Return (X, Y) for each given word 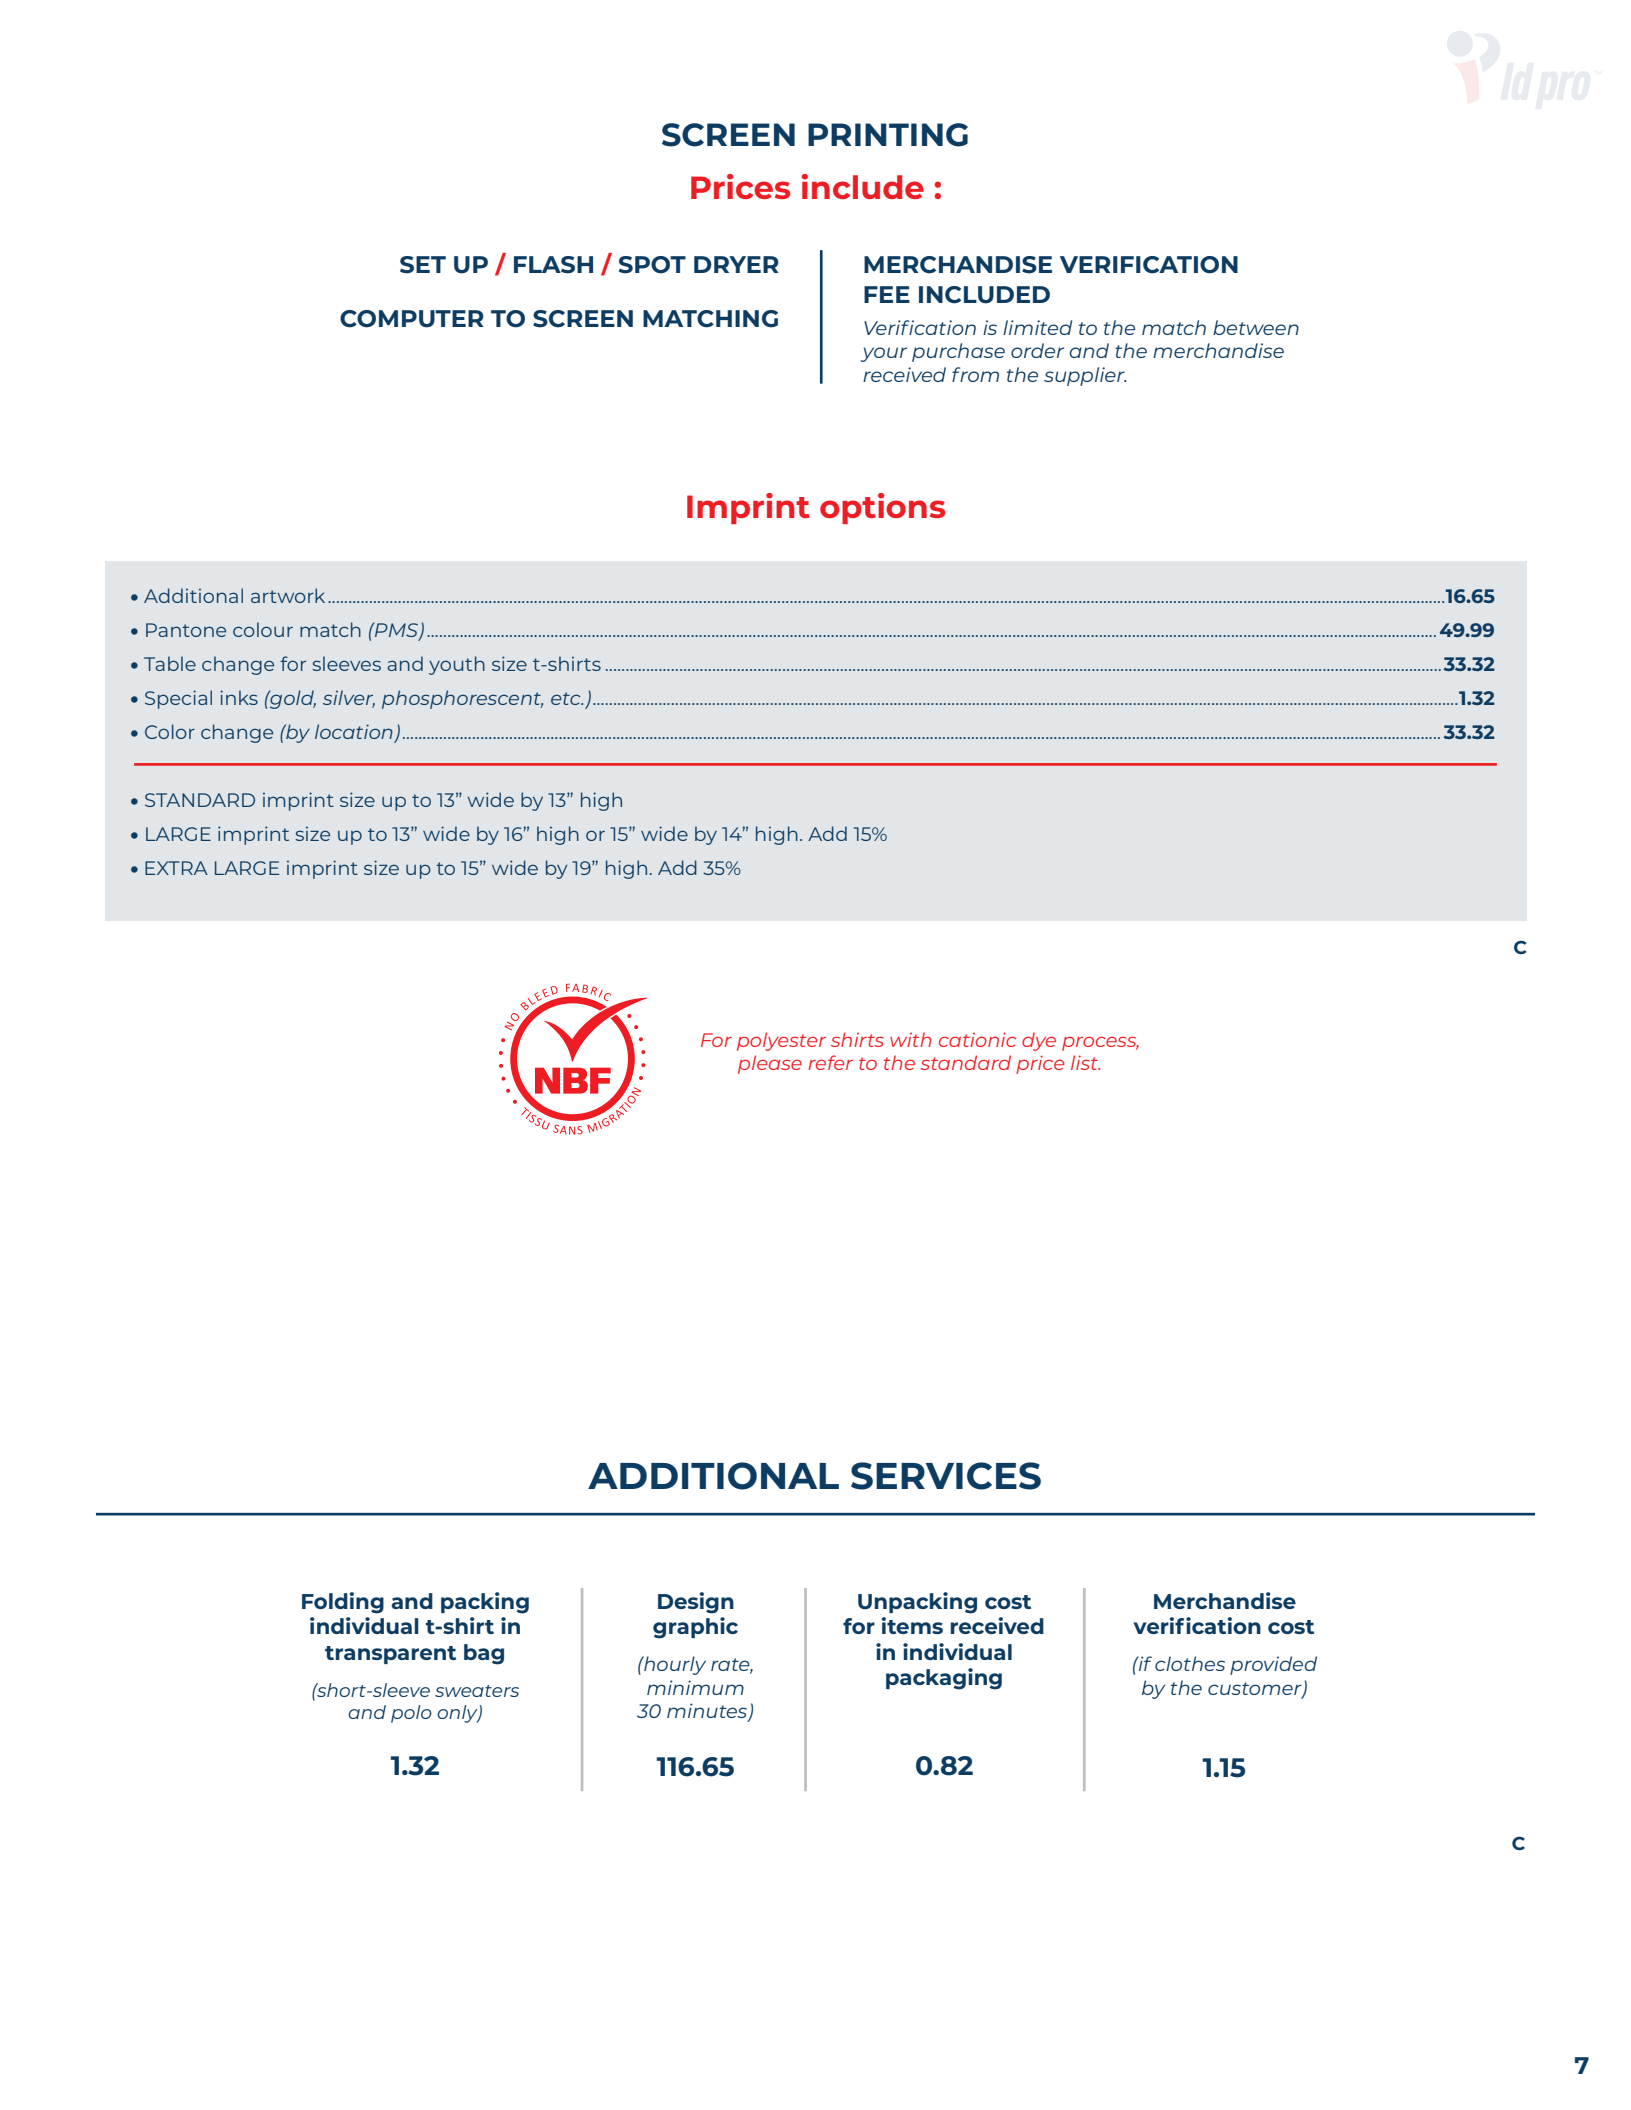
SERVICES (946, 1476)
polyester (781, 1041)
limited (1037, 327)
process (1100, 1043)
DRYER (736, 264)
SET (423, 265)
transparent (390, 1655)
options (882, 508)
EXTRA (176, 868)
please (770, 1064)
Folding (343, 1603)
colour (263, 629)
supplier (1085, 376)
